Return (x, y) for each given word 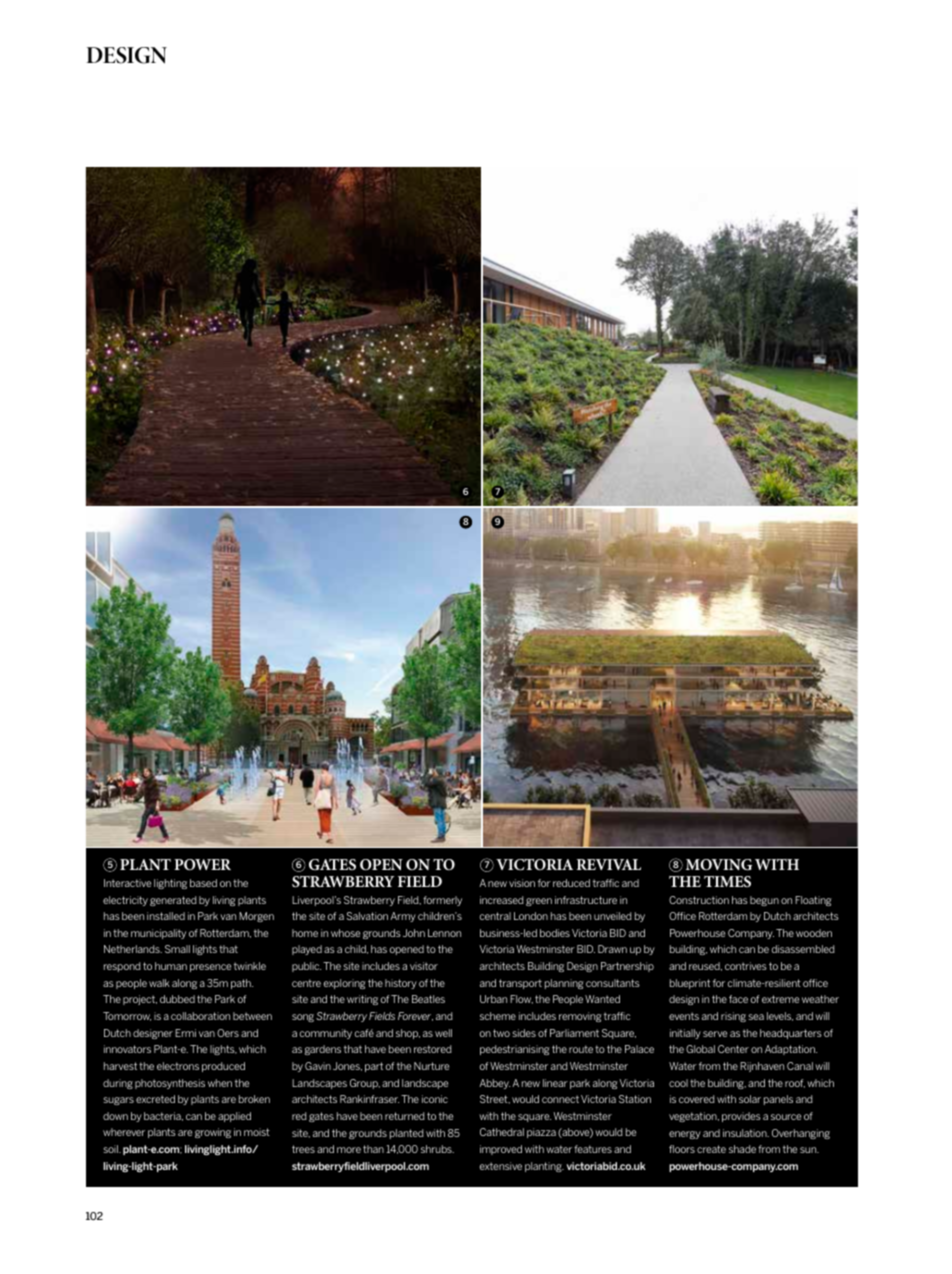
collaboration (200, 1016)
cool (678, 1083)
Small (177, 949)
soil (111, 1149)
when (220, 1083)
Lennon (444, 933)
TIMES (727, 881)
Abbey (494, 1084)
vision (522, 883)
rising (733, 1017)
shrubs (437, 1149)
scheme (498, 1016)
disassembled (803, 949)
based (203, 883)
